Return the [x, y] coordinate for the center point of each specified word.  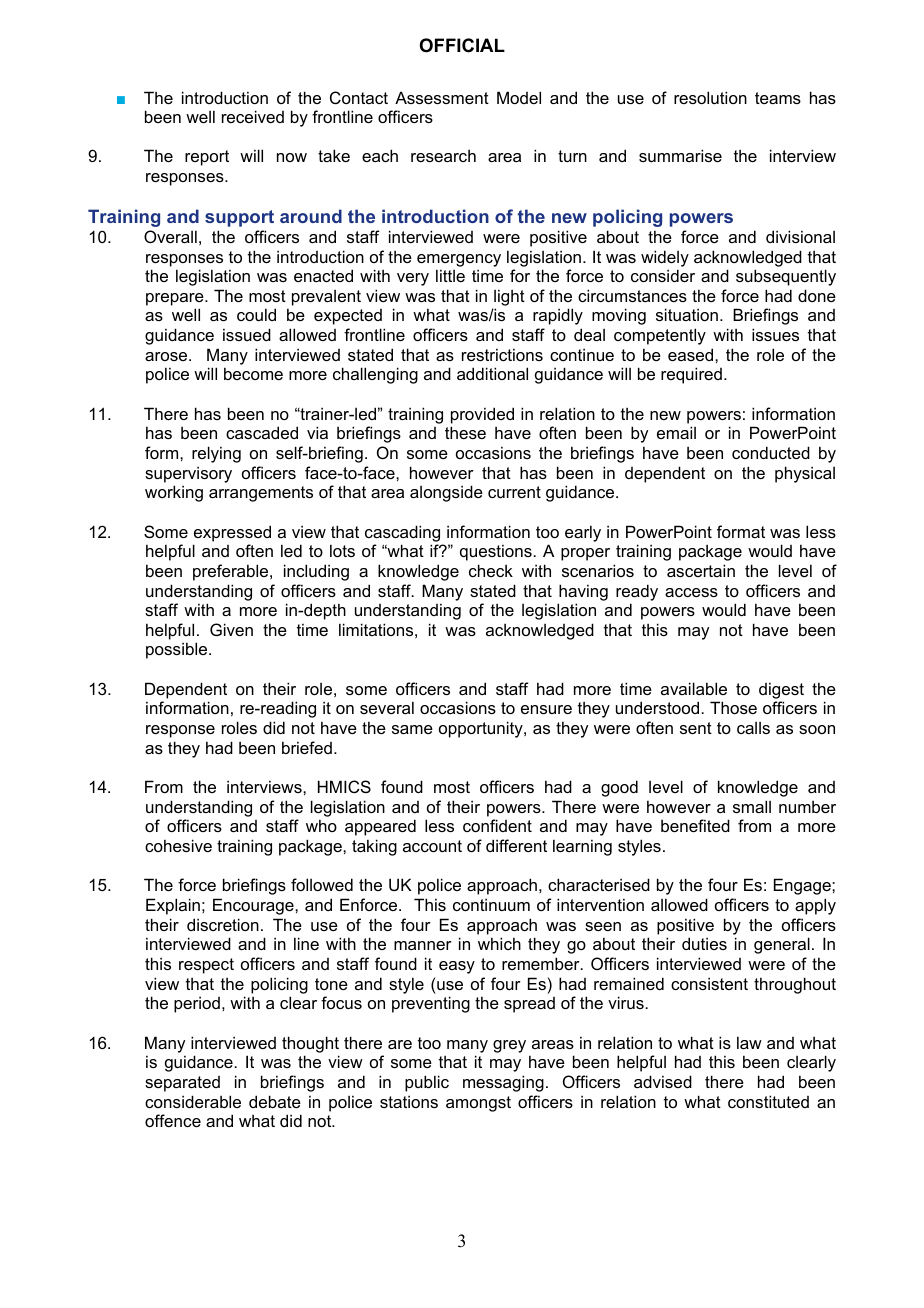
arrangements [261, 494]
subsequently [786, 277]
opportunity [482, 729]
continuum [491, 904]
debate [275, 1101]
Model [519, 97]
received [253, 116]
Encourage [254, 906]
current [514, 492]
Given [231, 629]
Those [733, 707]
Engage [803, 886]
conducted [771, 452]
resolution [710, 97]
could [256, 314]
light [509, 297]
